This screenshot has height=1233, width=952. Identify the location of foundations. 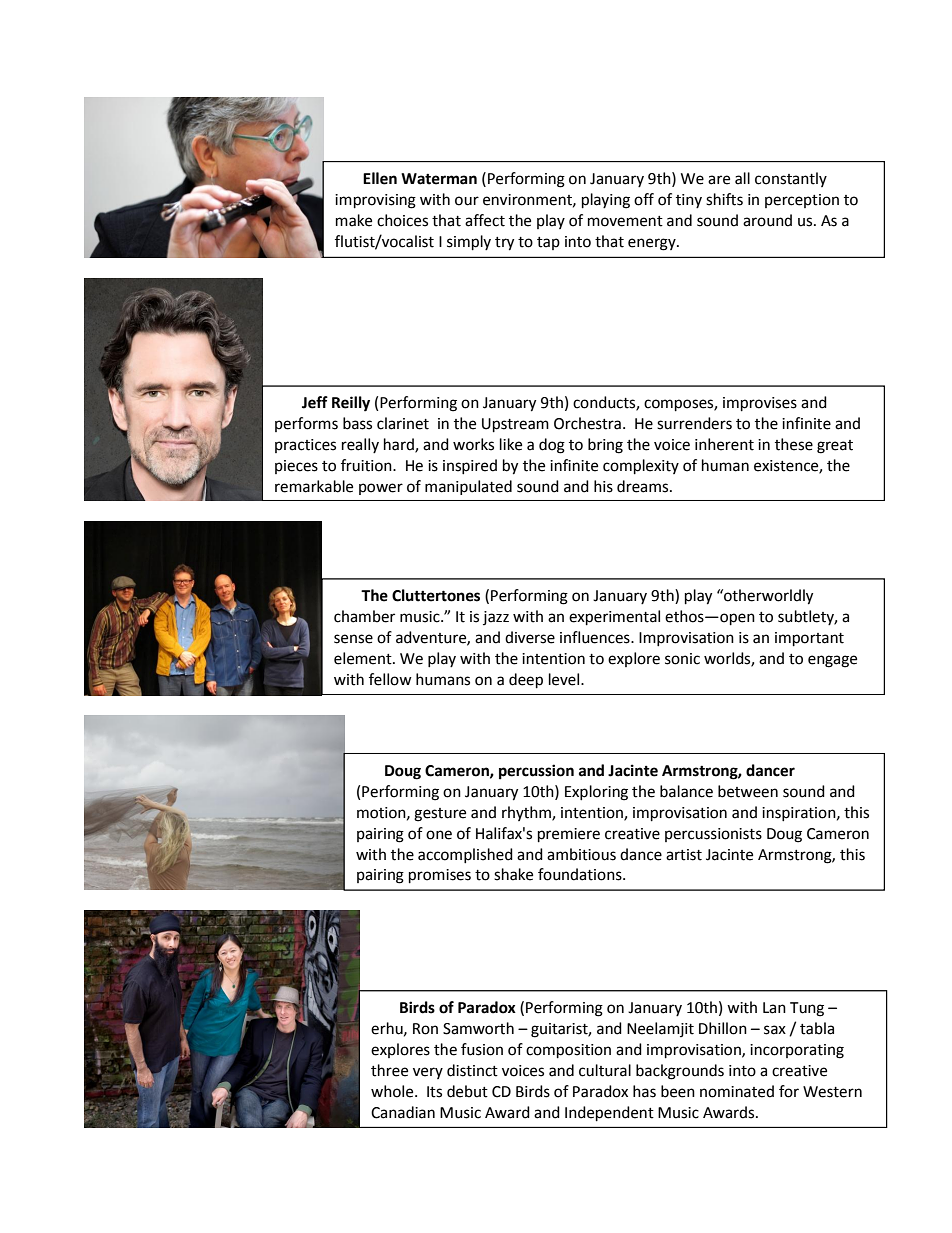
(581, 874).
